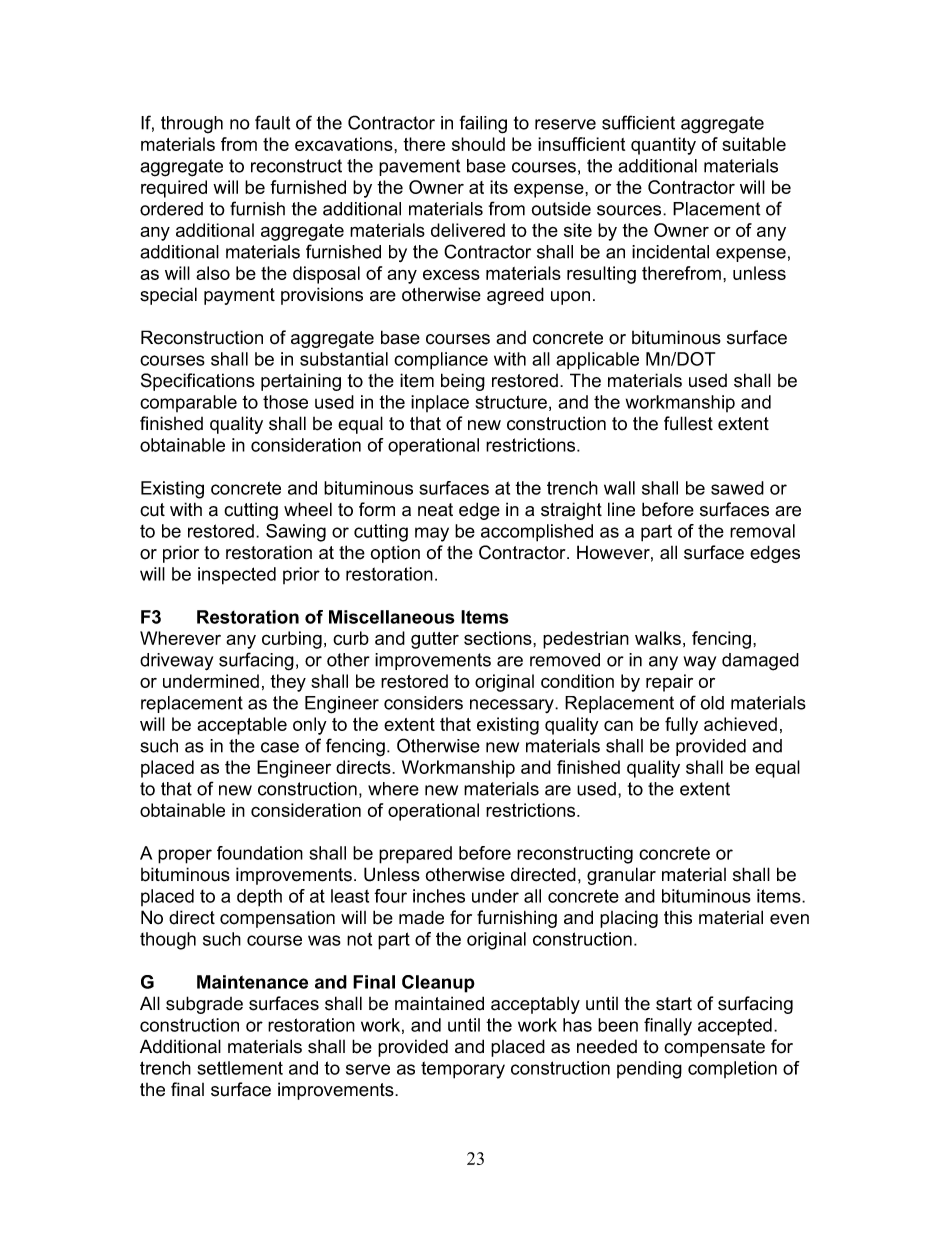  I want to click on achieved, so click(740, 724).
